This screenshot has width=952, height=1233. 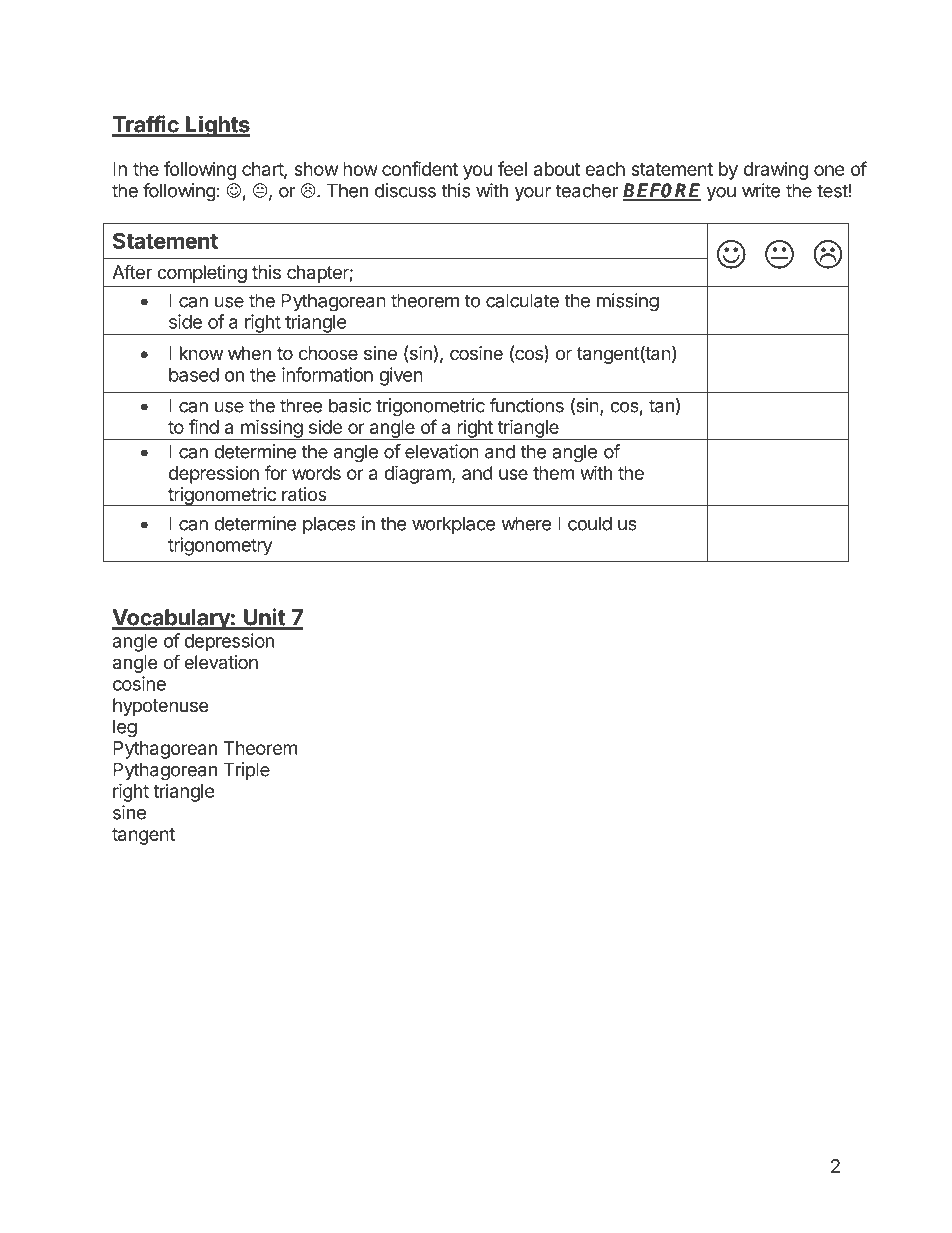 What do you see at coordinates (202, 274) in the screenshot?
I see `completing` at bounding box center [202, 274].
